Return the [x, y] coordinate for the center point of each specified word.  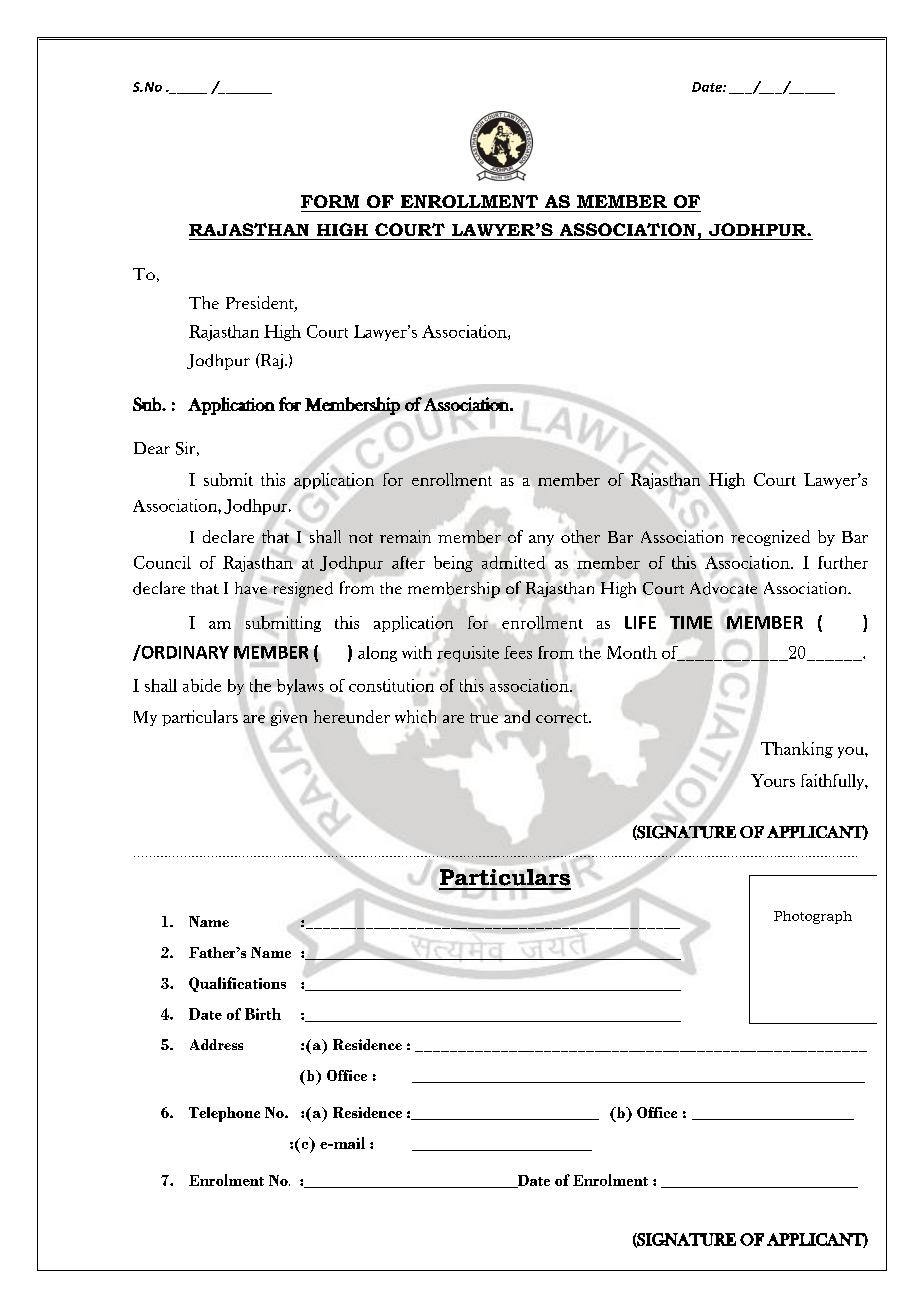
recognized [770, 538]
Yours [773, 780]
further [843, 562]
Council [162, 562]
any [541, 540]
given [289, 718]
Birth [263, 1014]
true [484, 718]
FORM [330, 201]
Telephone [224, 1114]
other [580, 536]
